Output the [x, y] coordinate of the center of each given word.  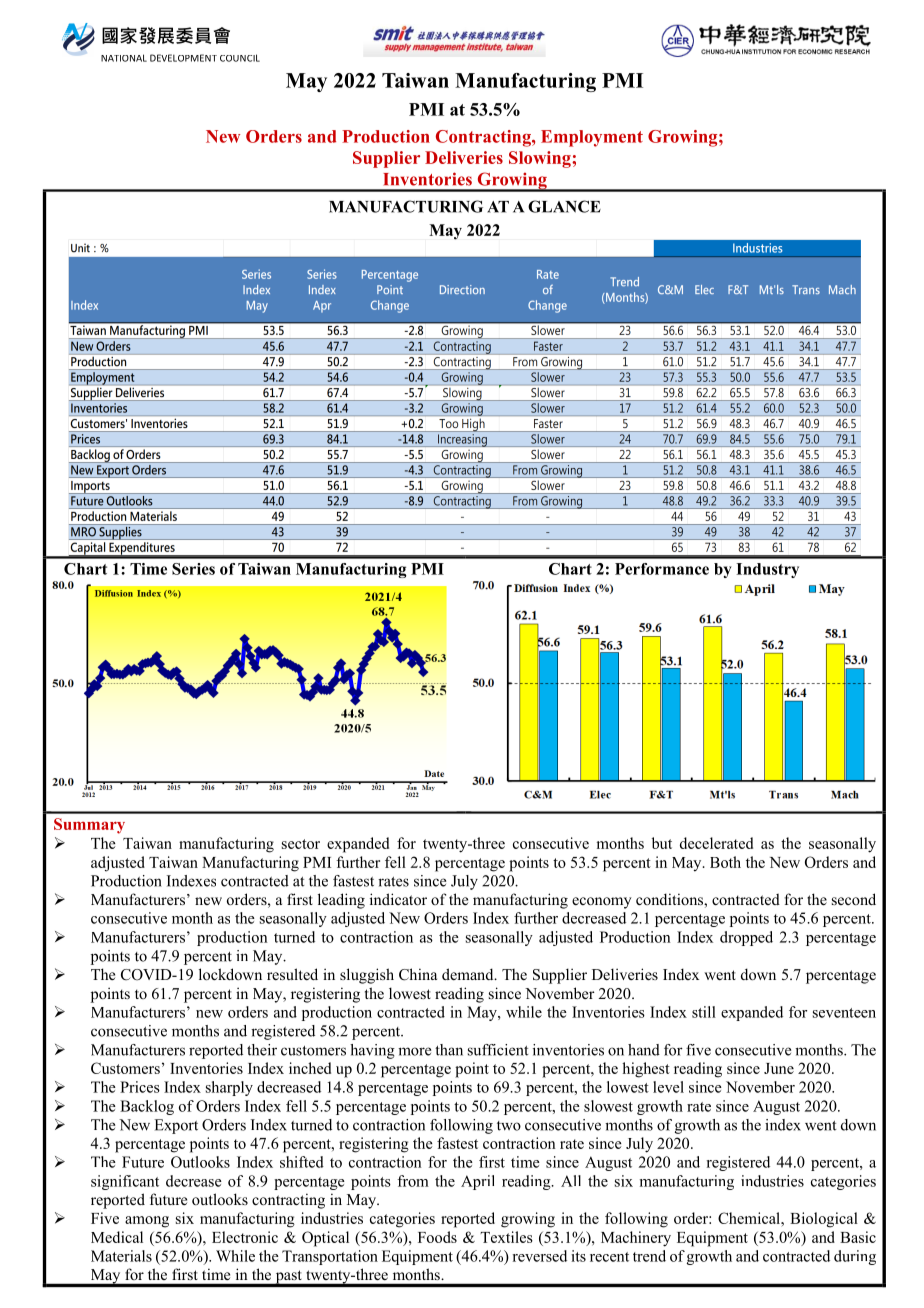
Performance [662, 569]
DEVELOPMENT [183, 58]
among [147, 1222]
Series [193, 569]
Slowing [541, 159]
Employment [592, 138]
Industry [767, 570]
